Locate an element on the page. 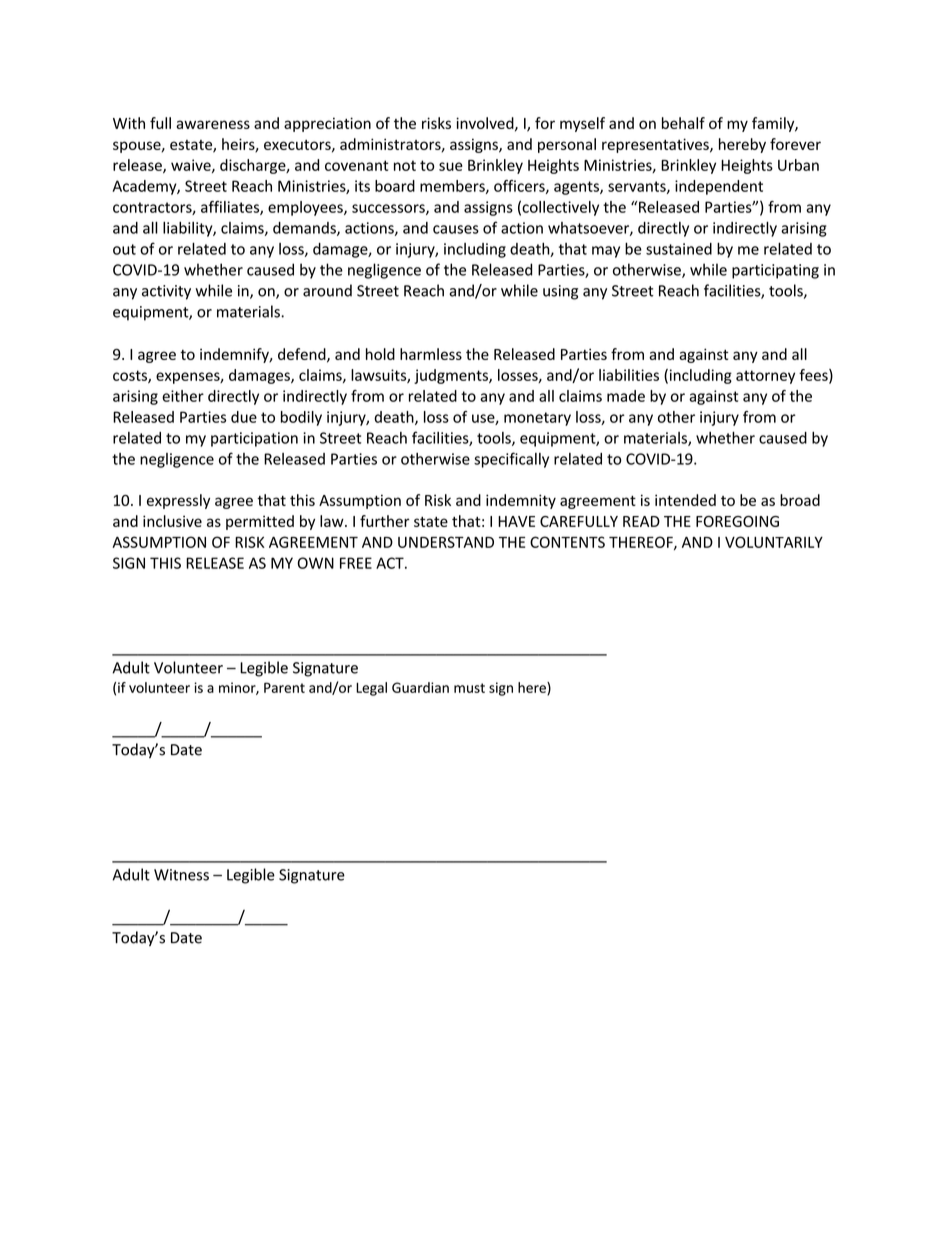 This page has width=952, height=1233. must is located at coordinates (469, 688).
